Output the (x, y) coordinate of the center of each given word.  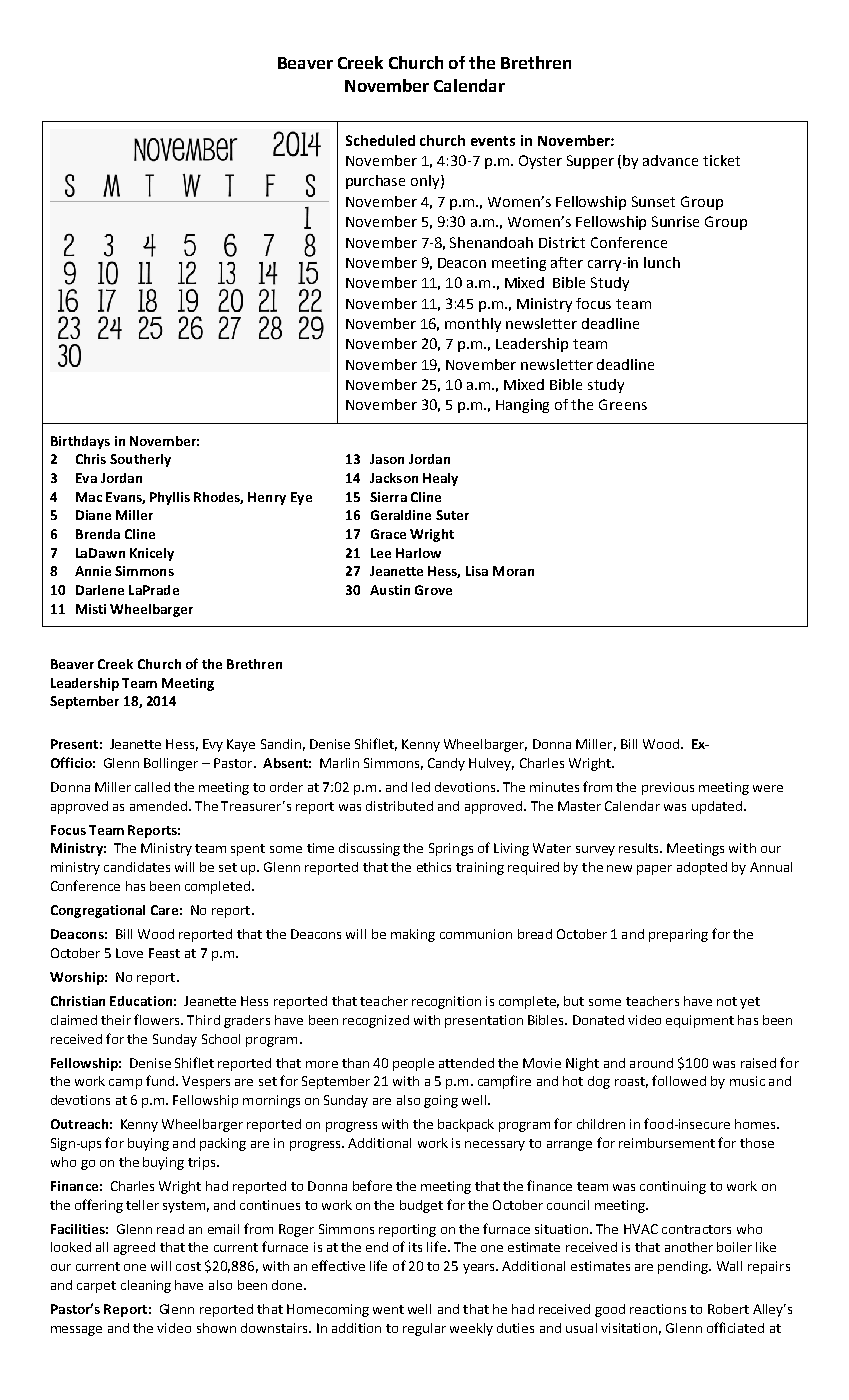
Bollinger (171, 764)
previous (668, 788)
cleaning (146, 1286)
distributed (399, 806)
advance (670, 160)
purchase (375, 182)
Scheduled (380, 140)
